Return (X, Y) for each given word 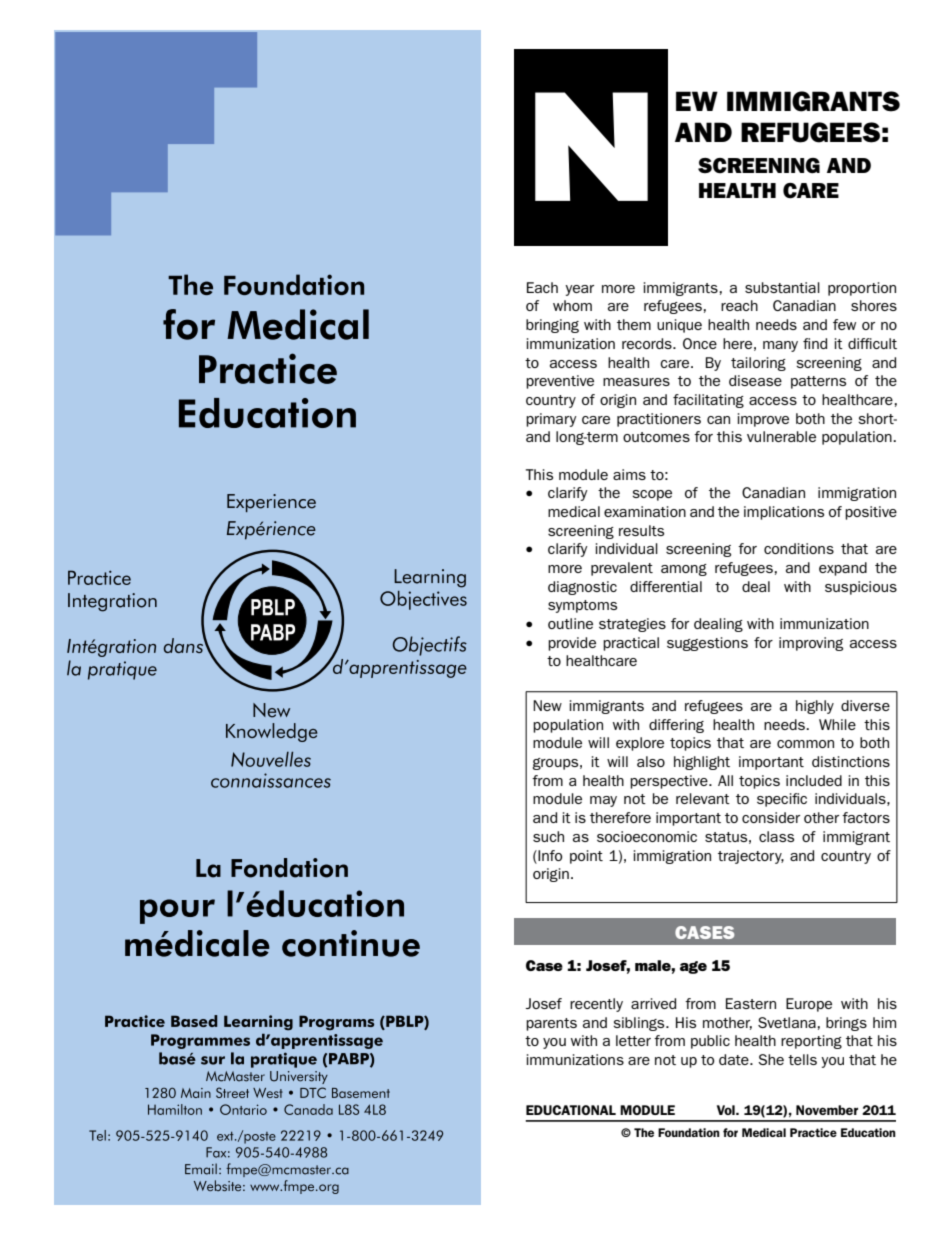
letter (633, 1040)
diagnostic (582, 588)
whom (572, 305)
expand (843, 569)
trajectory (751, 857)
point (586, 857)
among (684, 570)
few (844, 324)
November (827, 1110)
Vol (727, 1110)
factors (866, 817)
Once (700, 343)
